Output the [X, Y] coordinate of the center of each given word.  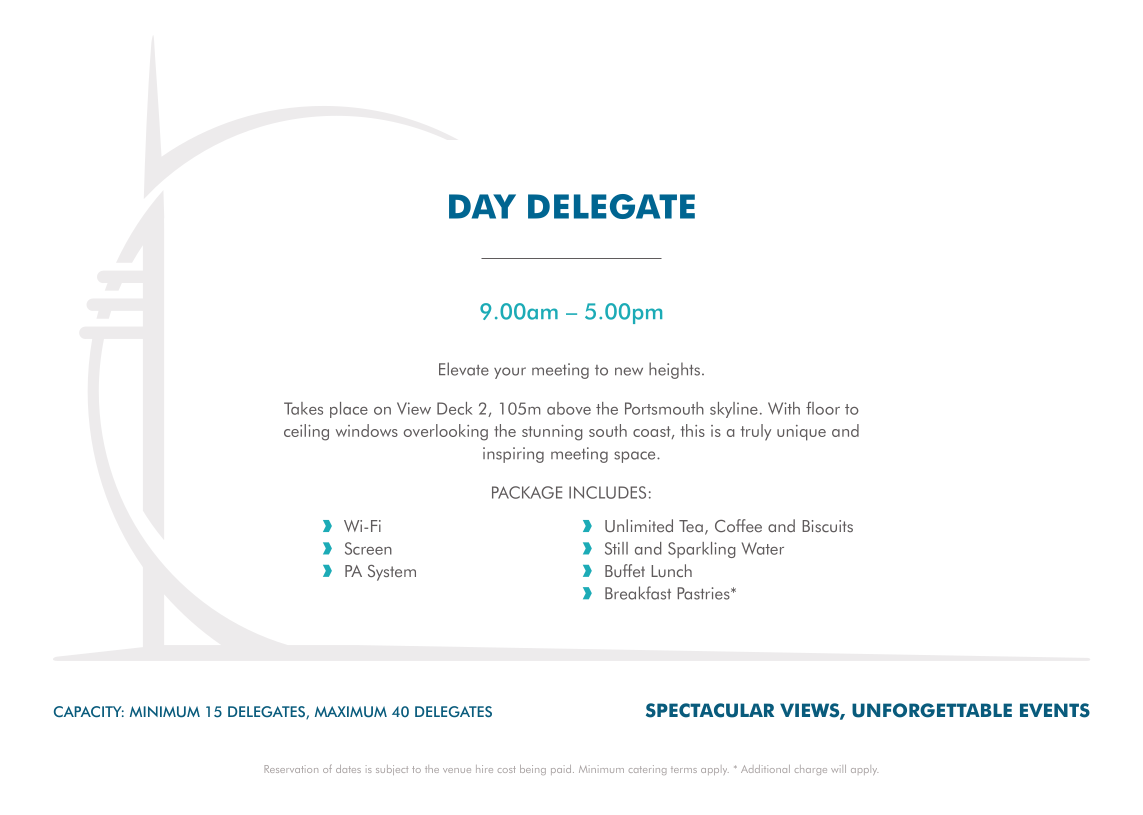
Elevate [464, 369]
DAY [482, 206]
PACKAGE [527, 492]
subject [392, 770]
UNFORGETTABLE [932, 710]
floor [823, 408]
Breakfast [638, 593]
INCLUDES [607, 492]
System [392, 573]
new [629, 371]
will [838, 769]
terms [684, 770]
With [784, 408]
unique [801, 433]
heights [674, 370]
